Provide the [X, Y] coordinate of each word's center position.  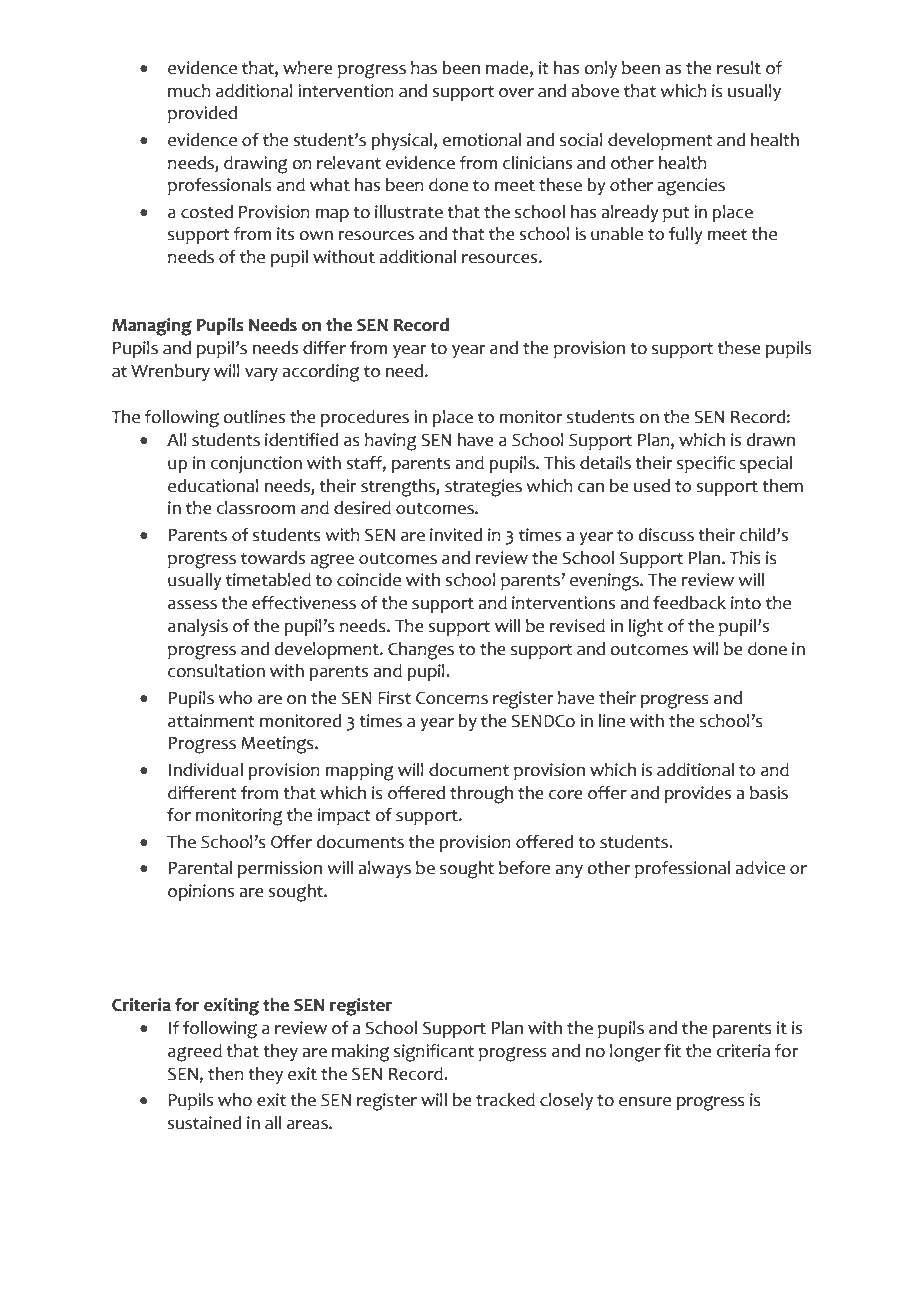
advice [760, 868]
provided [202, 114]
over [516, 93]
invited [456, 535]
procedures [365, 418]
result [739, 68]
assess [192, 605]
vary [261, 374]
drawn [771, 440]
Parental [200, 868]
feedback [689, 603]
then [226, 1074]
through [481, 795]
